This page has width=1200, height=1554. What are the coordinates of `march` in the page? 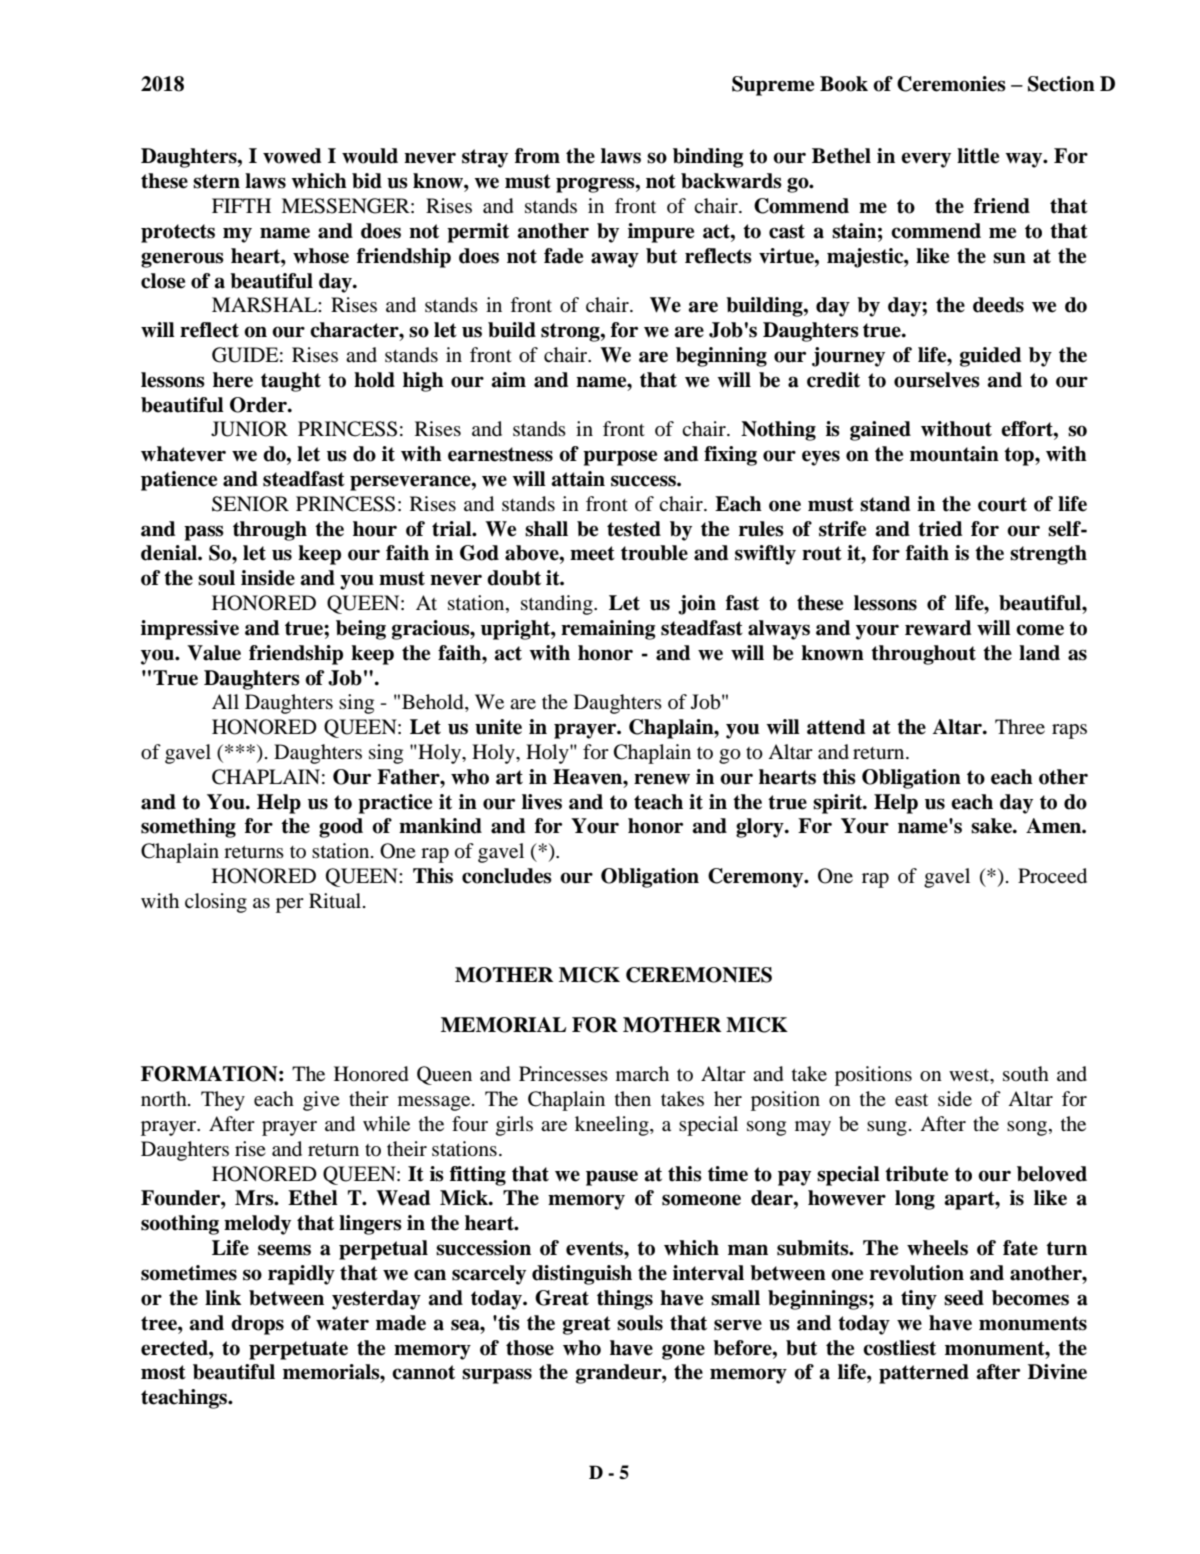 It's located at (642, 1073).
